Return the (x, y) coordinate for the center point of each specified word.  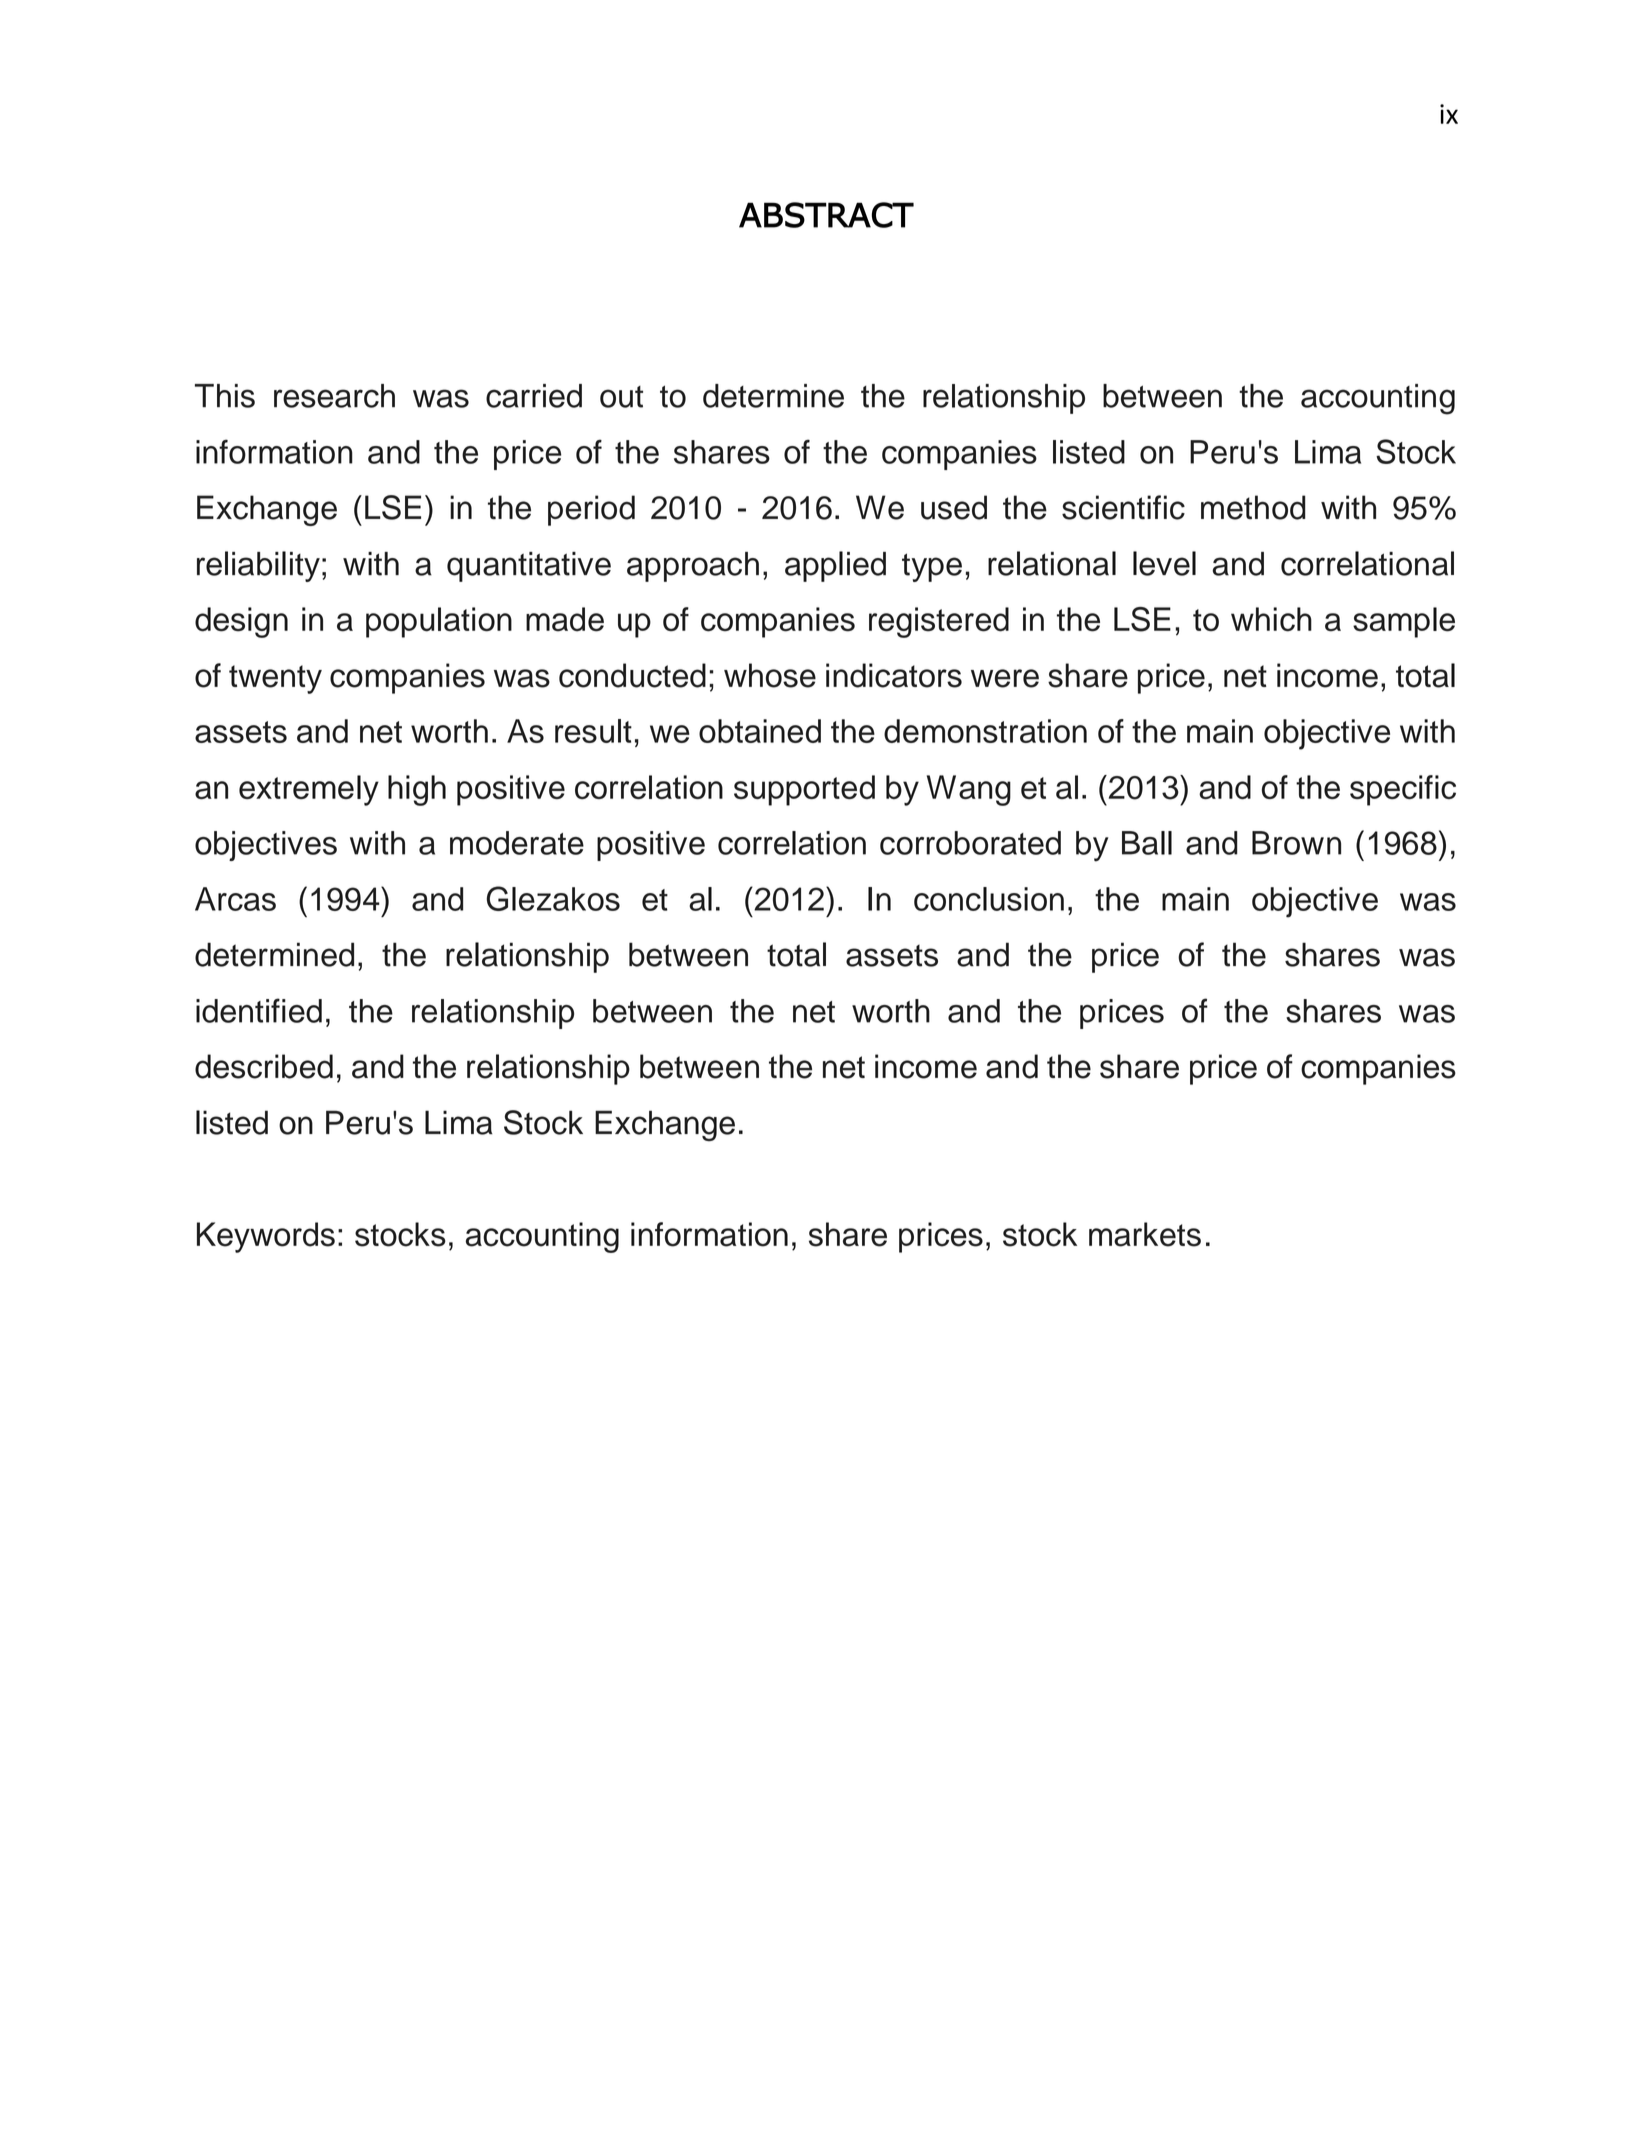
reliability (258, 566)
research (334, 396)
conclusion (989, 899)
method (1253, 507)
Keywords (266, 1237)
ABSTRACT (826, 215)
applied (835, 566)
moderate (517, 843)
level (1164, 563)
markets (1145, 1234)
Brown (1296, 843)
